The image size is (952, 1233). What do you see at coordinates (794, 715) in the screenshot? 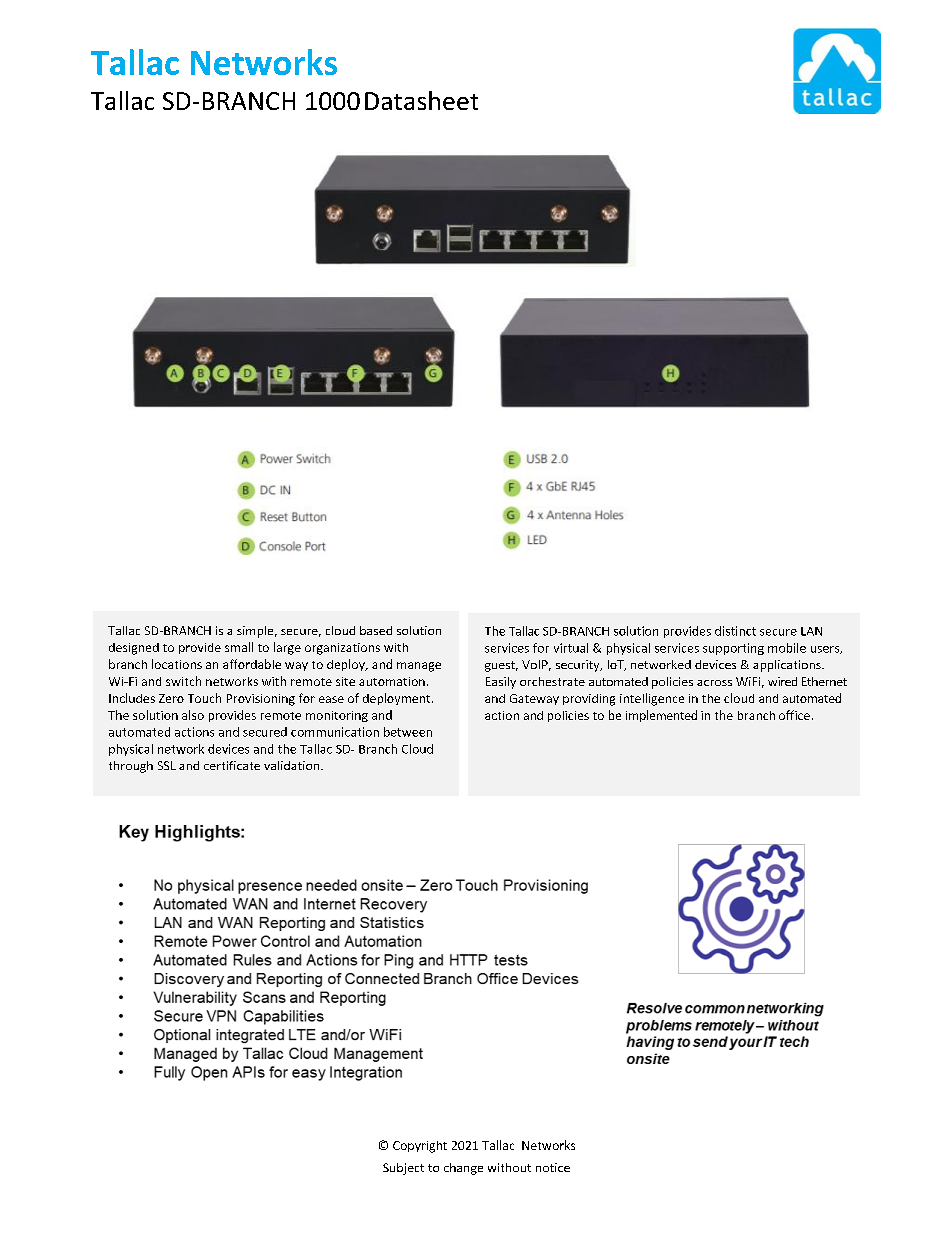
I see `office` at bounding box center [794, 715].
